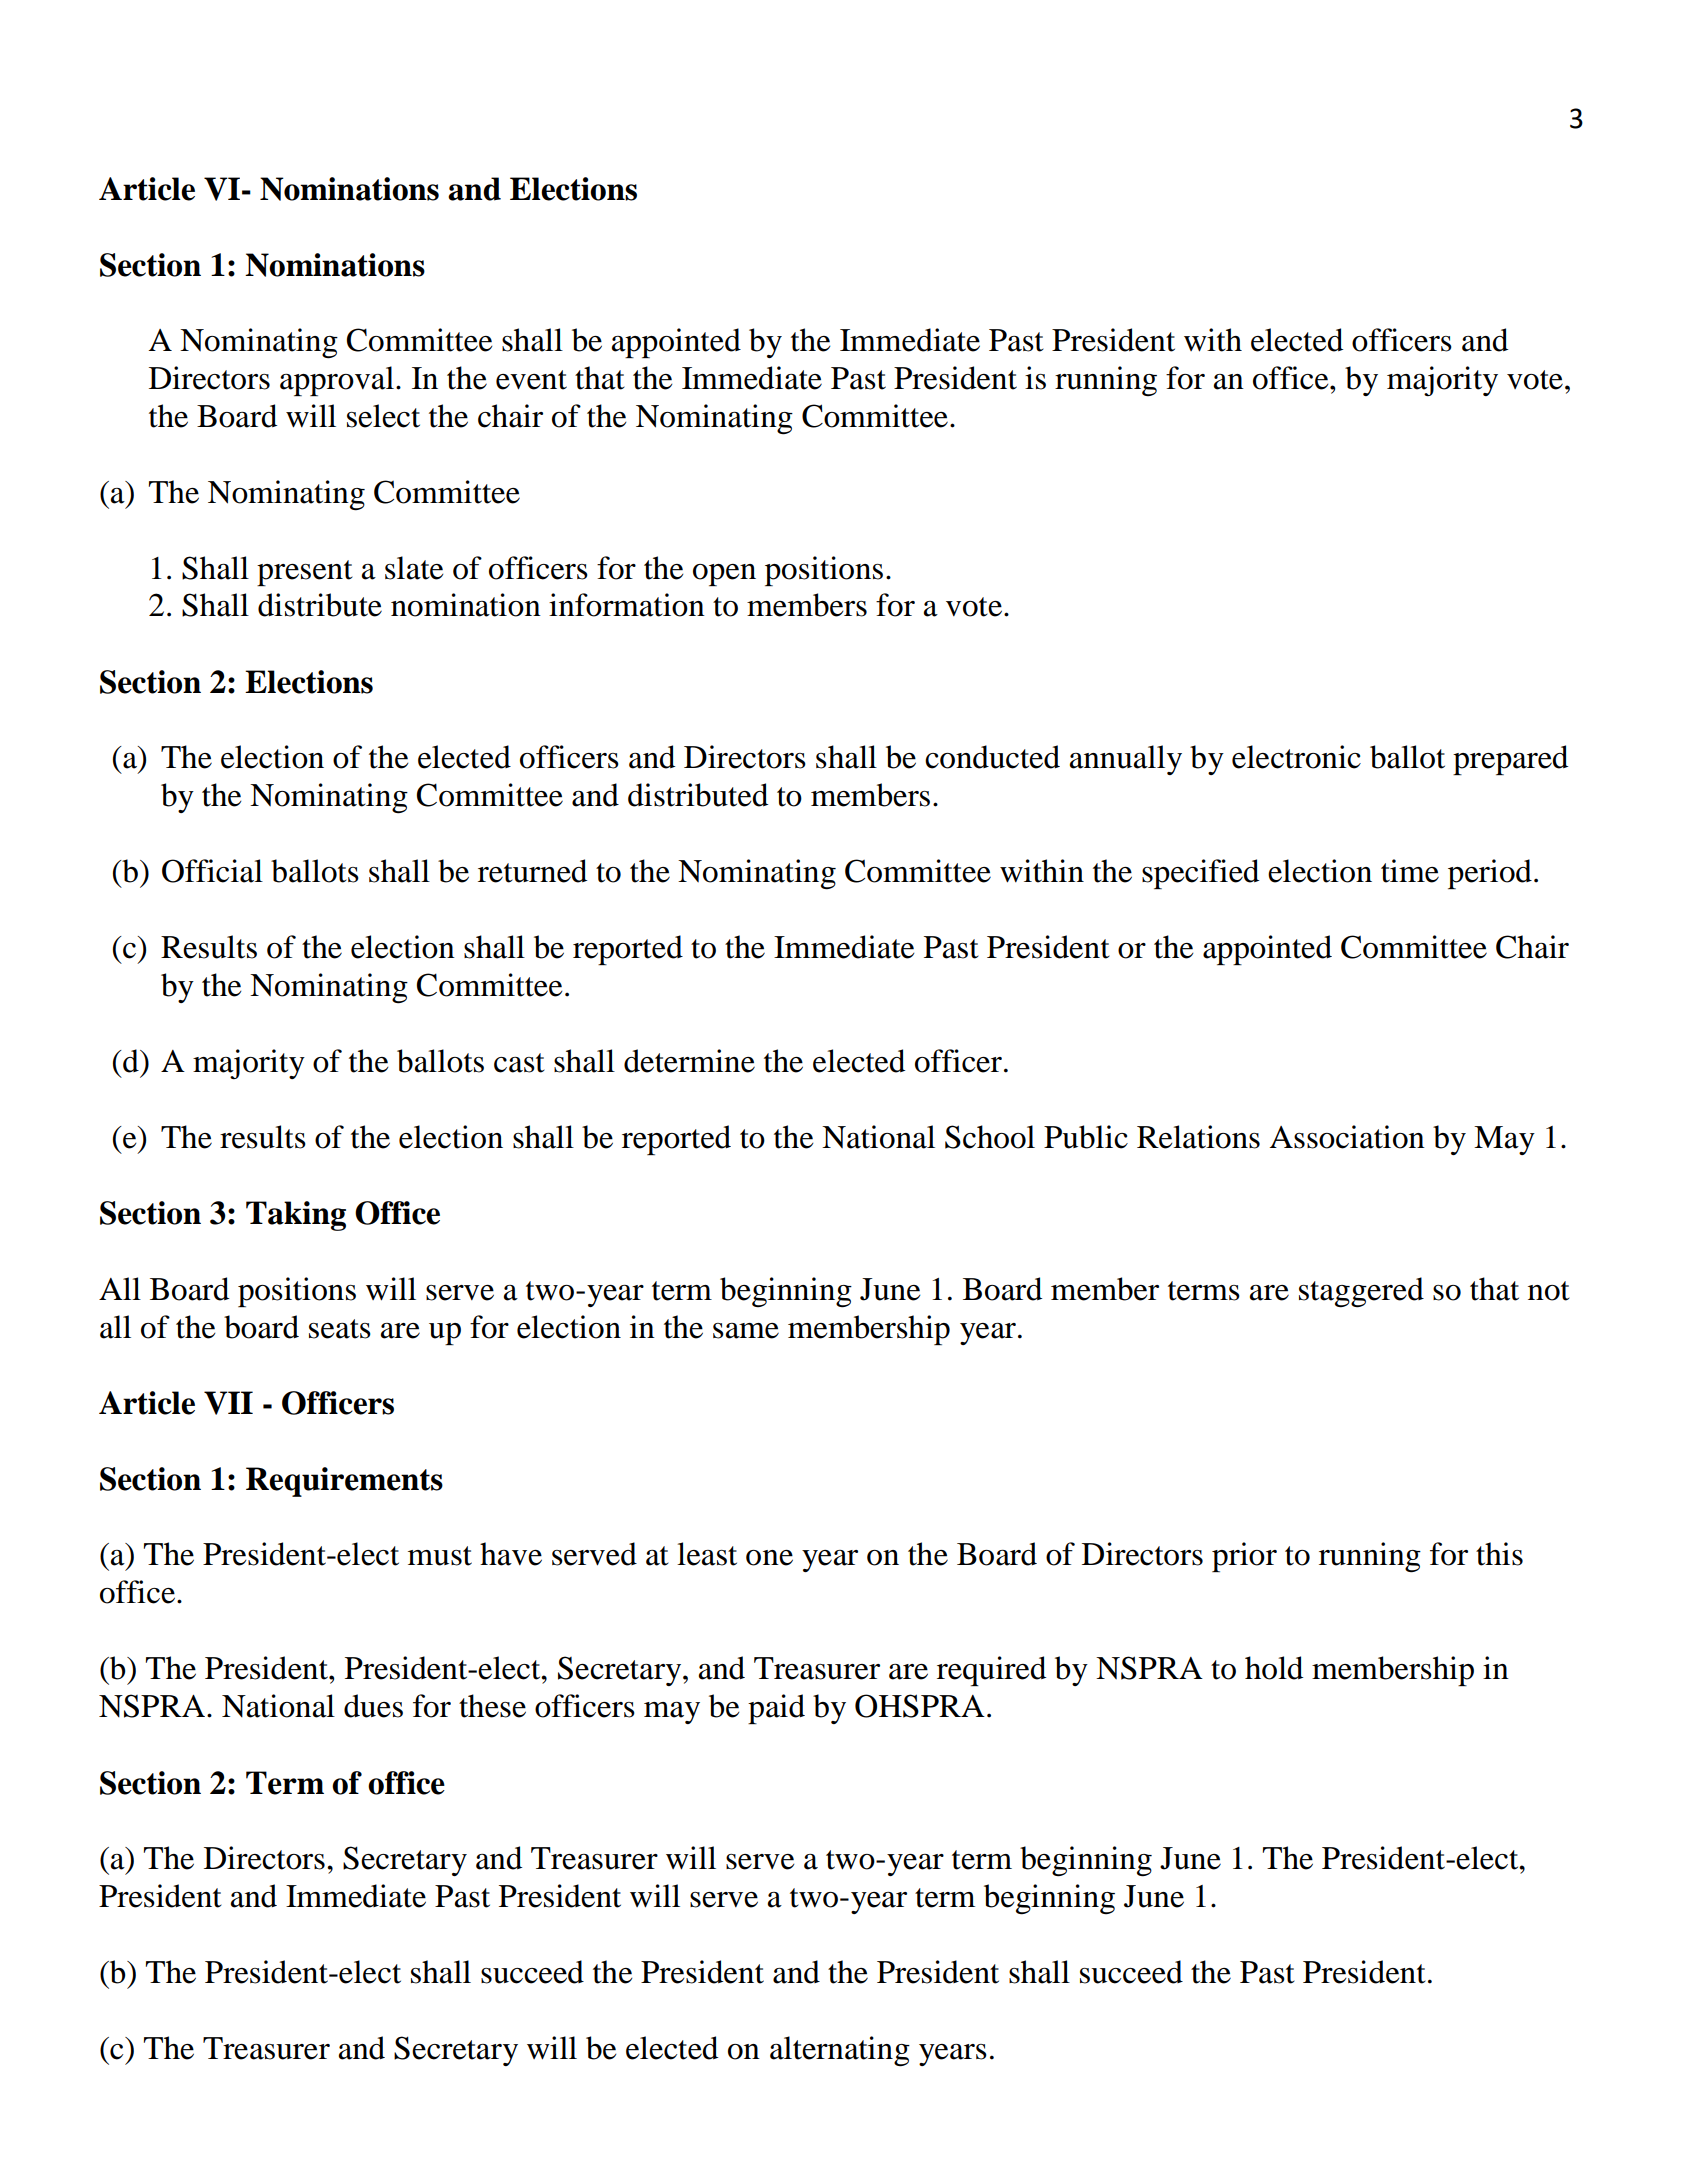 This screenshot has width=1683, height=2178. What do you see at coordinates (840, 2051) in the screenshot?
I see `alternating` at bounding box center [840, 2051].
